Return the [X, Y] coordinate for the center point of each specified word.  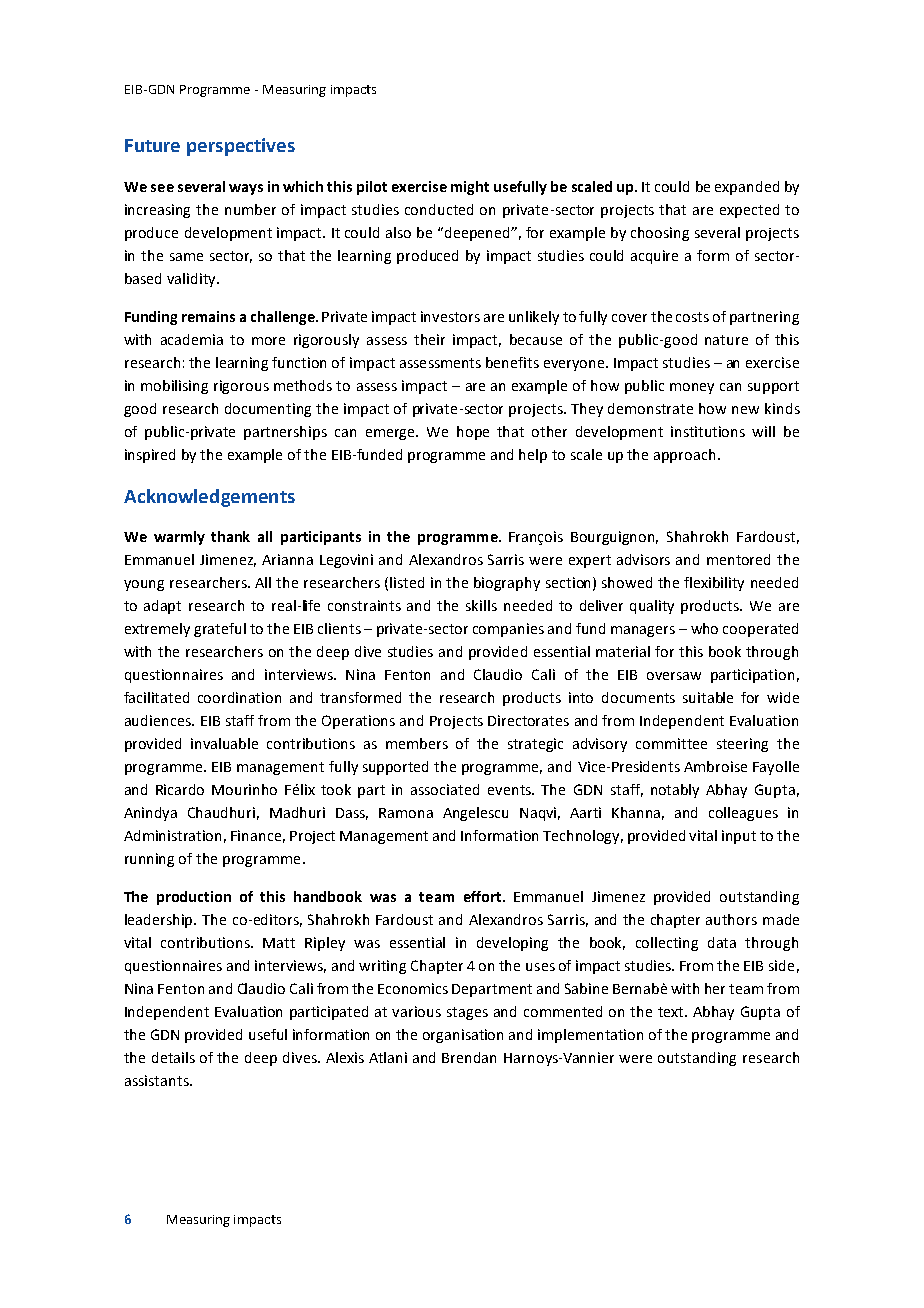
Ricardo [180, 789]
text [672, 1012]
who [704, 628]
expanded [747, 188]
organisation [463, 1036]
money [692, 388]
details [173, 1057]
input [739, 837]
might [470, 188]
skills [481, 605]
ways [246, 189]
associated [445, 789]
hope [473, 433]
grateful [220, 630]
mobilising [174, 387]
